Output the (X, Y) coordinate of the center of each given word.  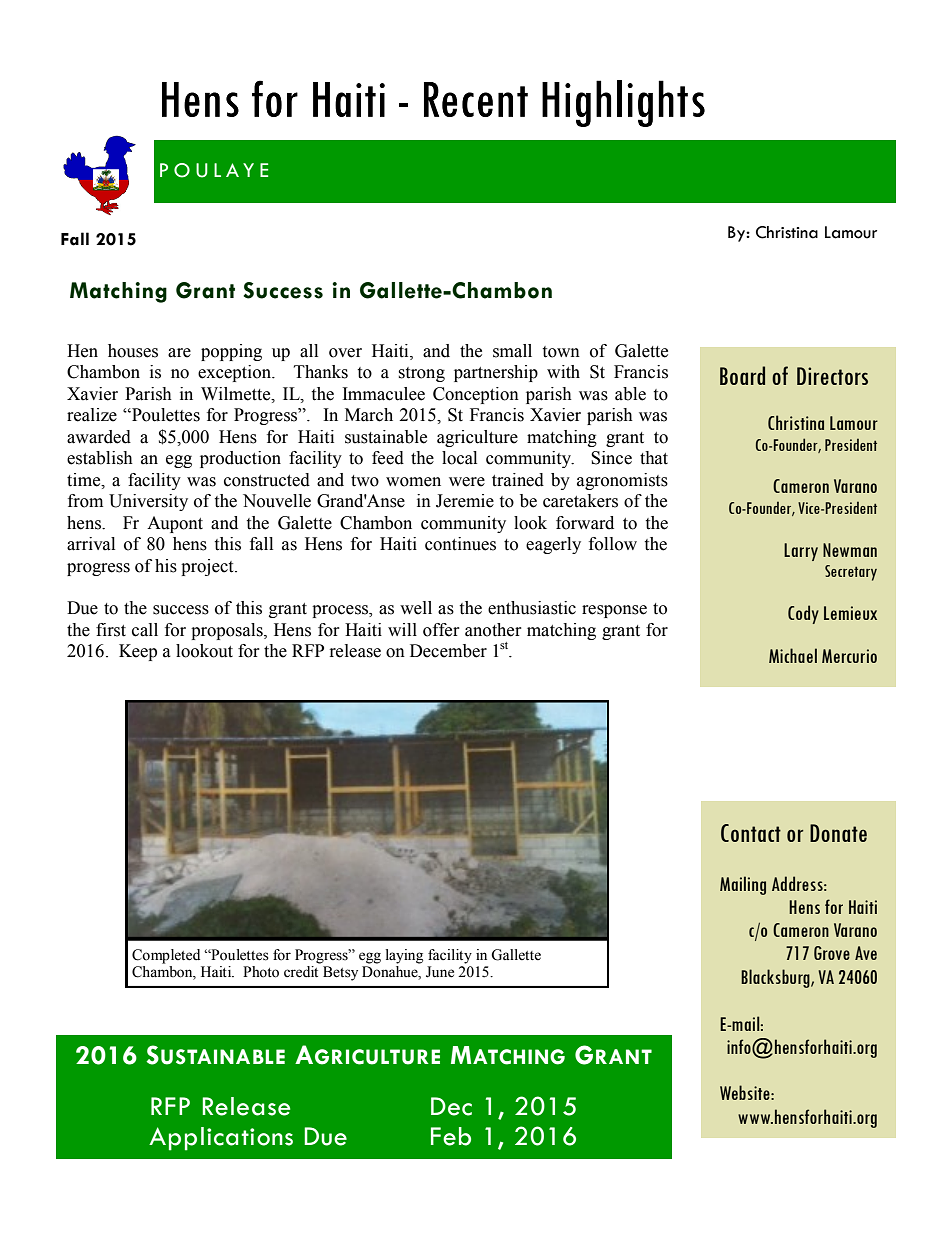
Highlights (623, 103)
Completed (166, 956)
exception (235, 373)
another (493, 630)
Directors (832, 376)
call (145, 630)
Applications (221, 1139)
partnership (496, 373)
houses (133, 351)
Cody (803, 614)
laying (404, 956)
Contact (751, 833)
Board (742, 375)
